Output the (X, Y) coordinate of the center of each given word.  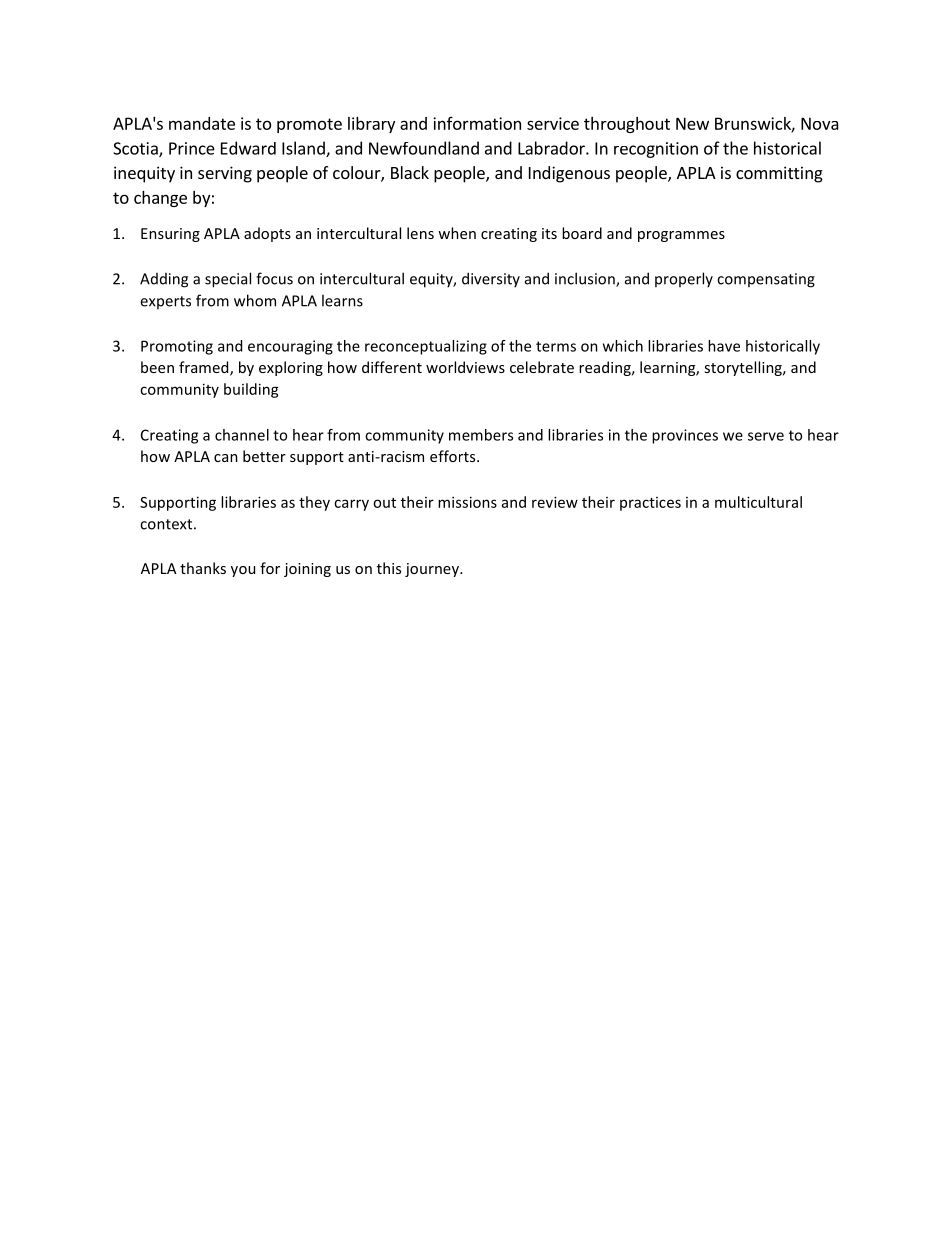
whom (255, 300)
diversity (491, 279)
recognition (656, 150)
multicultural (758, 502)
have (724, 346)
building (251, 390)
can (226, 458)
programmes (681, 236)
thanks (203, 568)
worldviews (465, 367)
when (457, 233)
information (477, 123)
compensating (766, 280)
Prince (192, 148)
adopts (267, 234)
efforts (454, 456)
